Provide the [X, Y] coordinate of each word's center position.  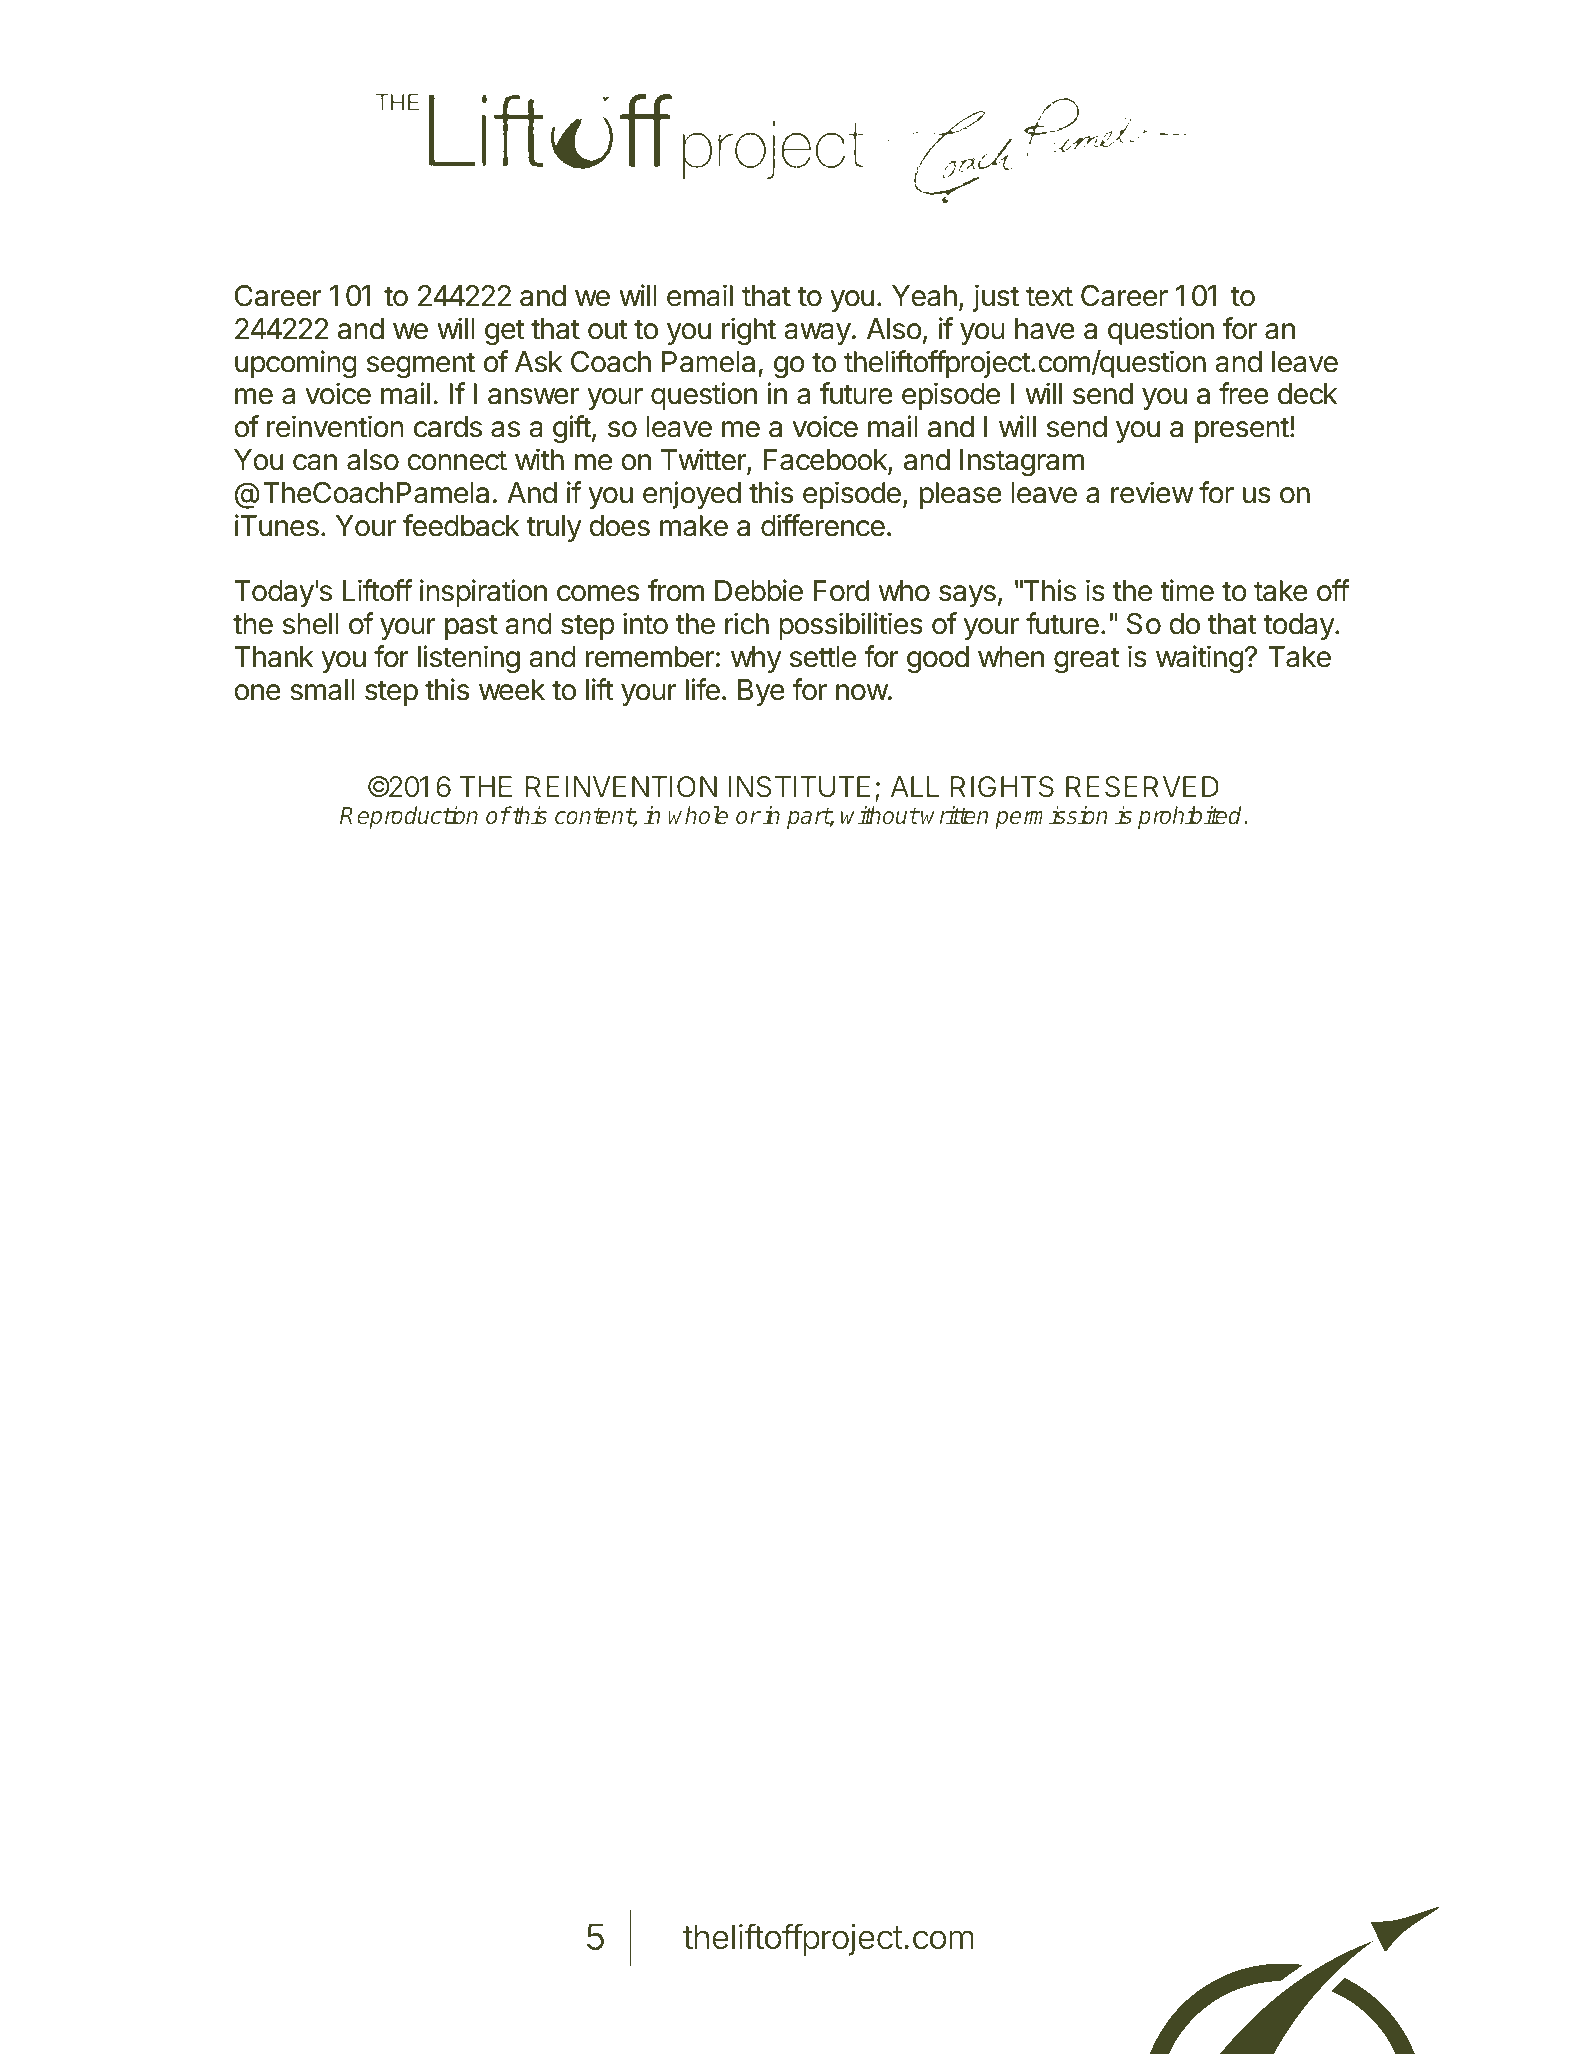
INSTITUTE [799, 786]
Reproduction [409, 817]
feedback [461, 525]
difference [823, 525]
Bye [761, 692]
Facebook [826, 461]
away [817, 334]
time [1187, 590]
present [1242, 430]
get [504, 332]
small [322, 690]
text [1049, 296]
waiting [1199, 659]
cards [448, 427]
